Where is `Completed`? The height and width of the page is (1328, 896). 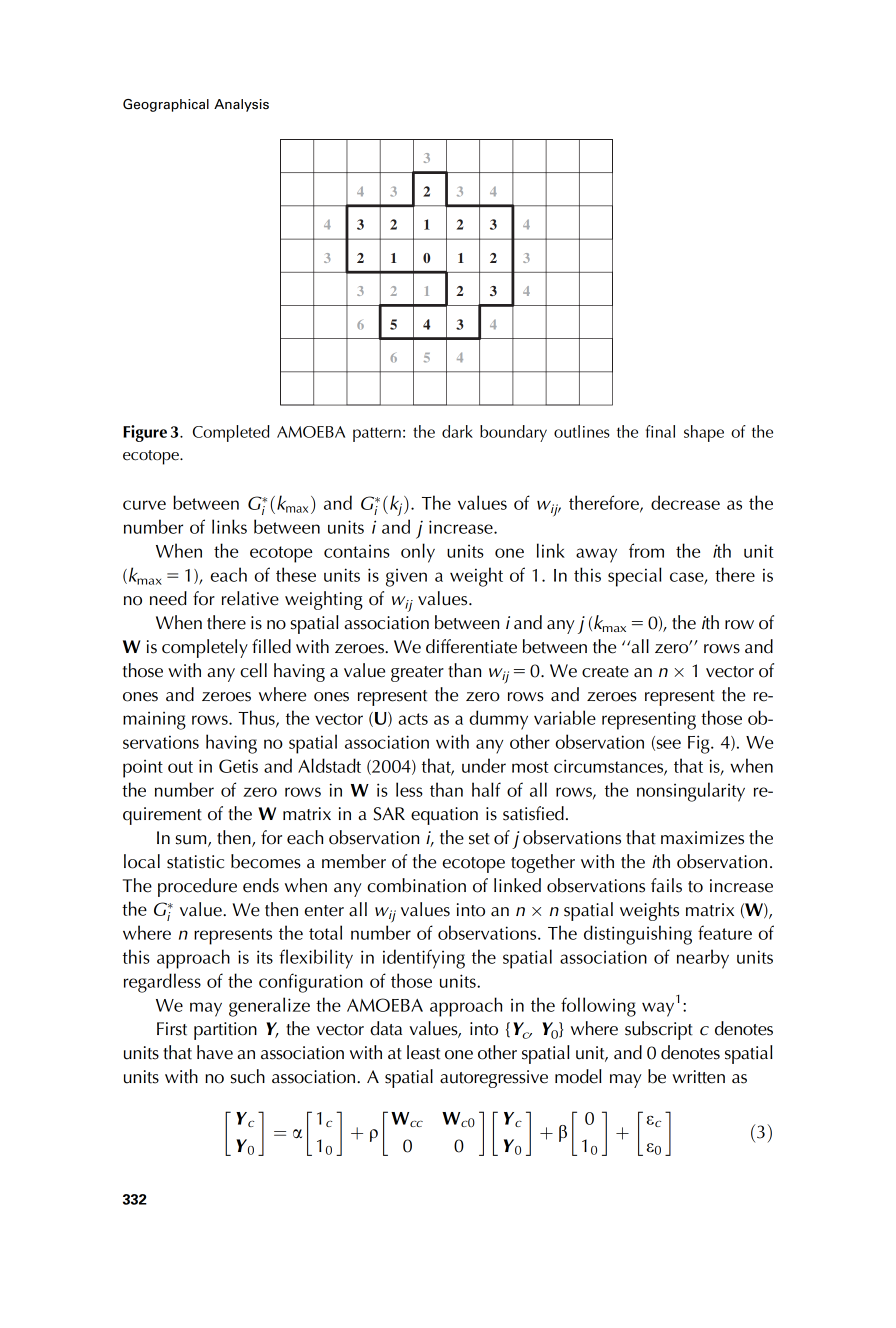 Completed is located at coordinates (231, 433).
